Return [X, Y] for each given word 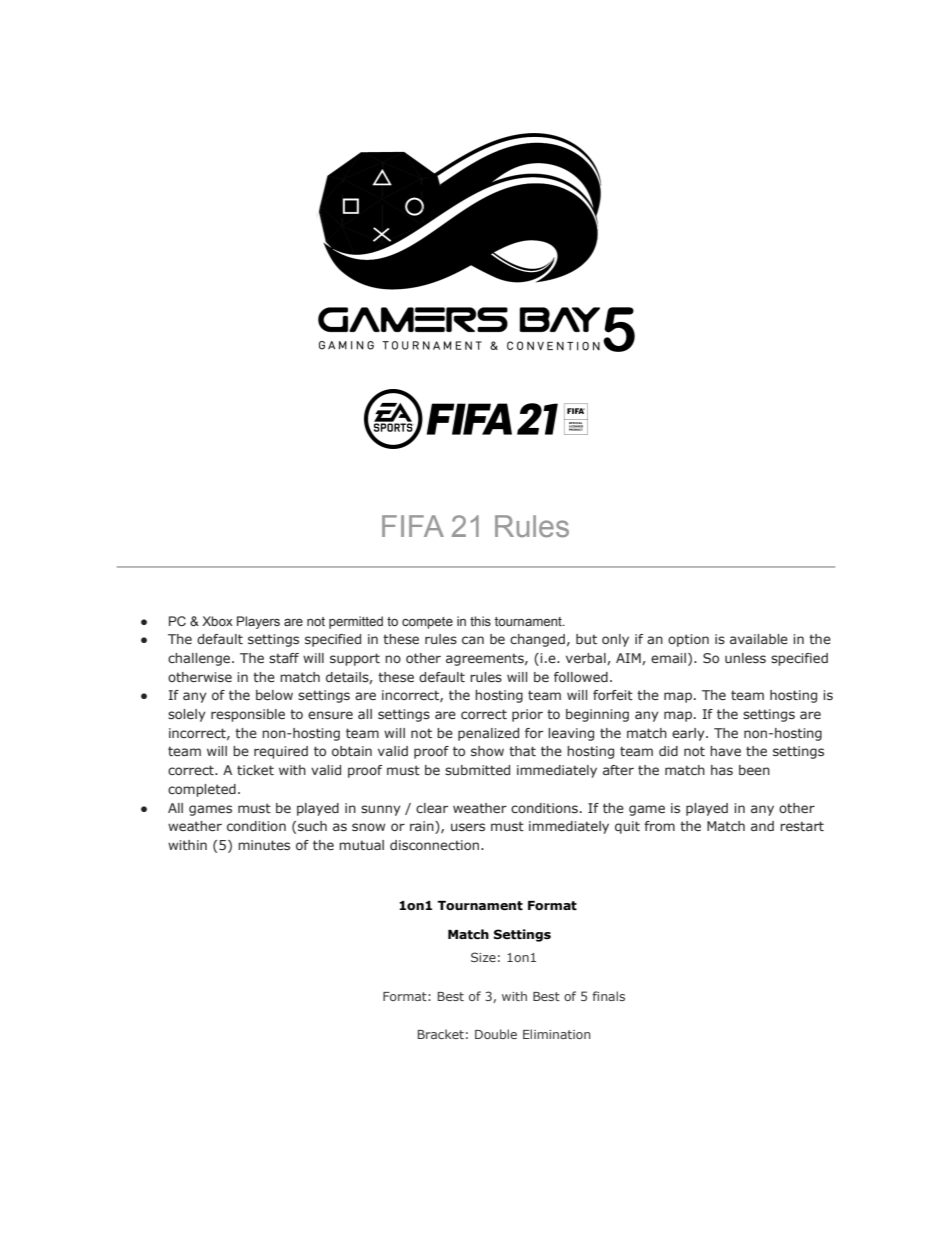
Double [496, 1034]
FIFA [413, 526]
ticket [255, 770]
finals [608, 996]
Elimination [557, 1034]
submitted [477, 770]
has [722, 770]
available [759, 639]
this [480, 621]
